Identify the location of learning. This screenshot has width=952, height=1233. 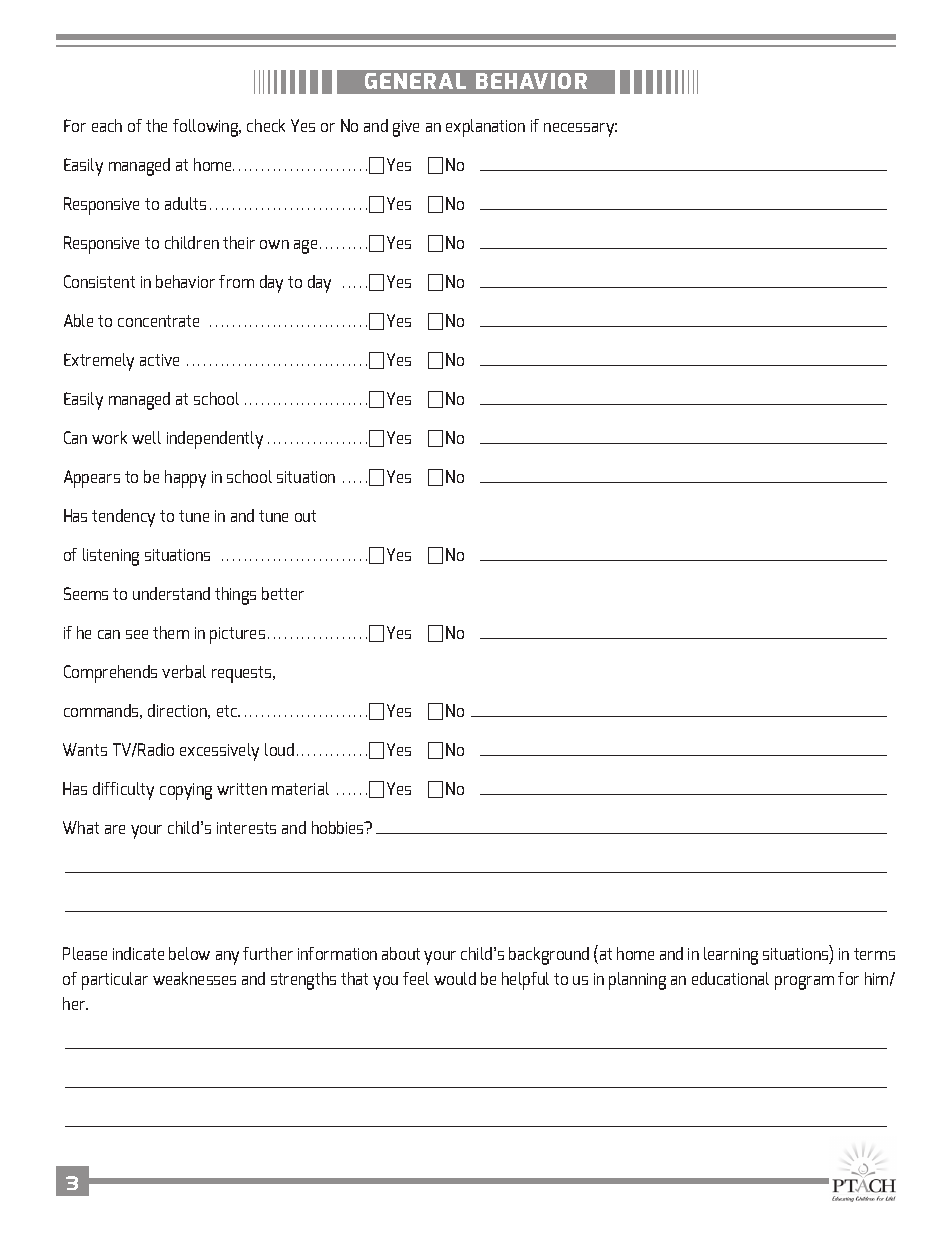
(731, 956).
